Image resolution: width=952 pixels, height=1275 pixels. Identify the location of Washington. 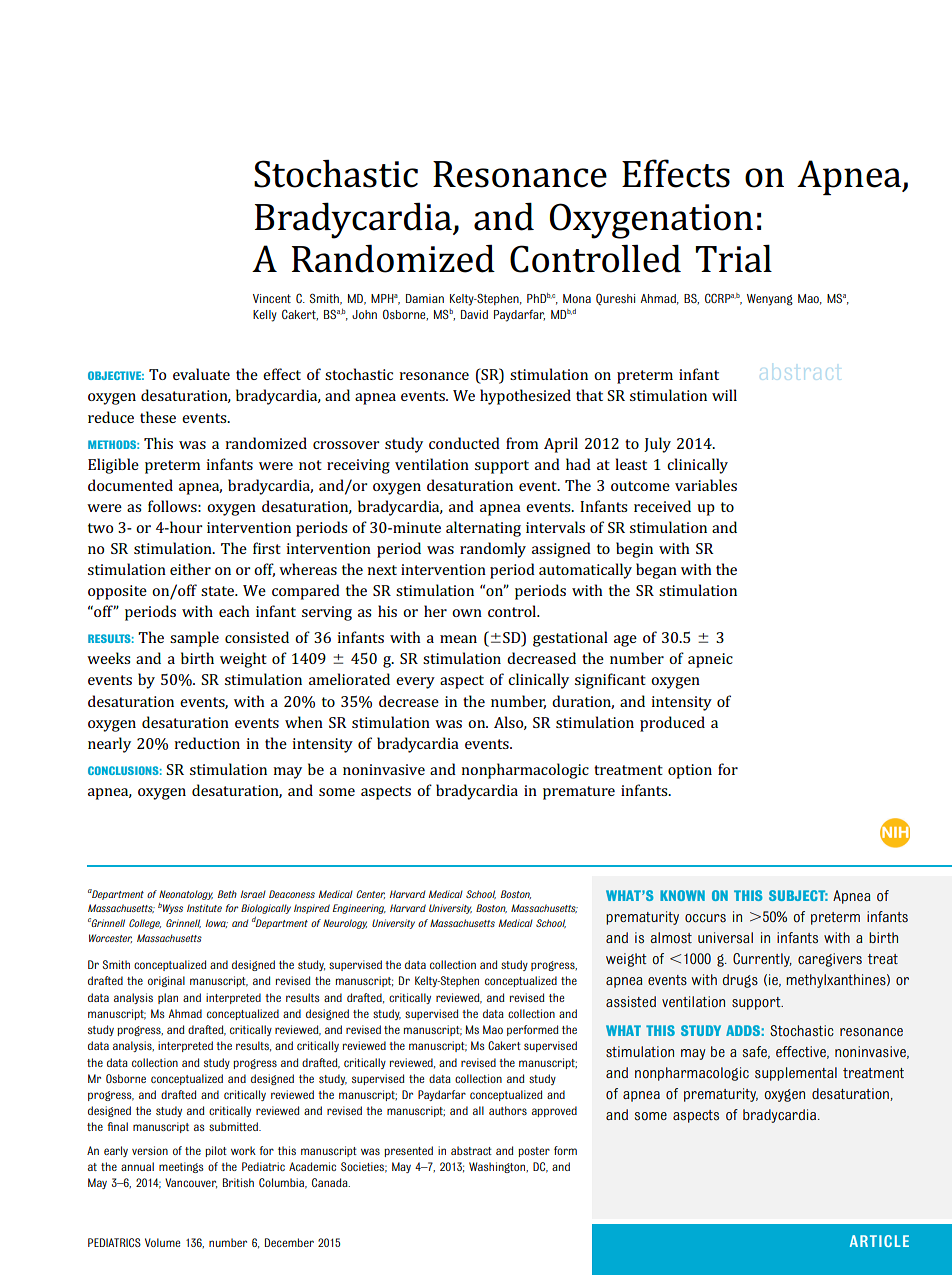
(498, 1167).
